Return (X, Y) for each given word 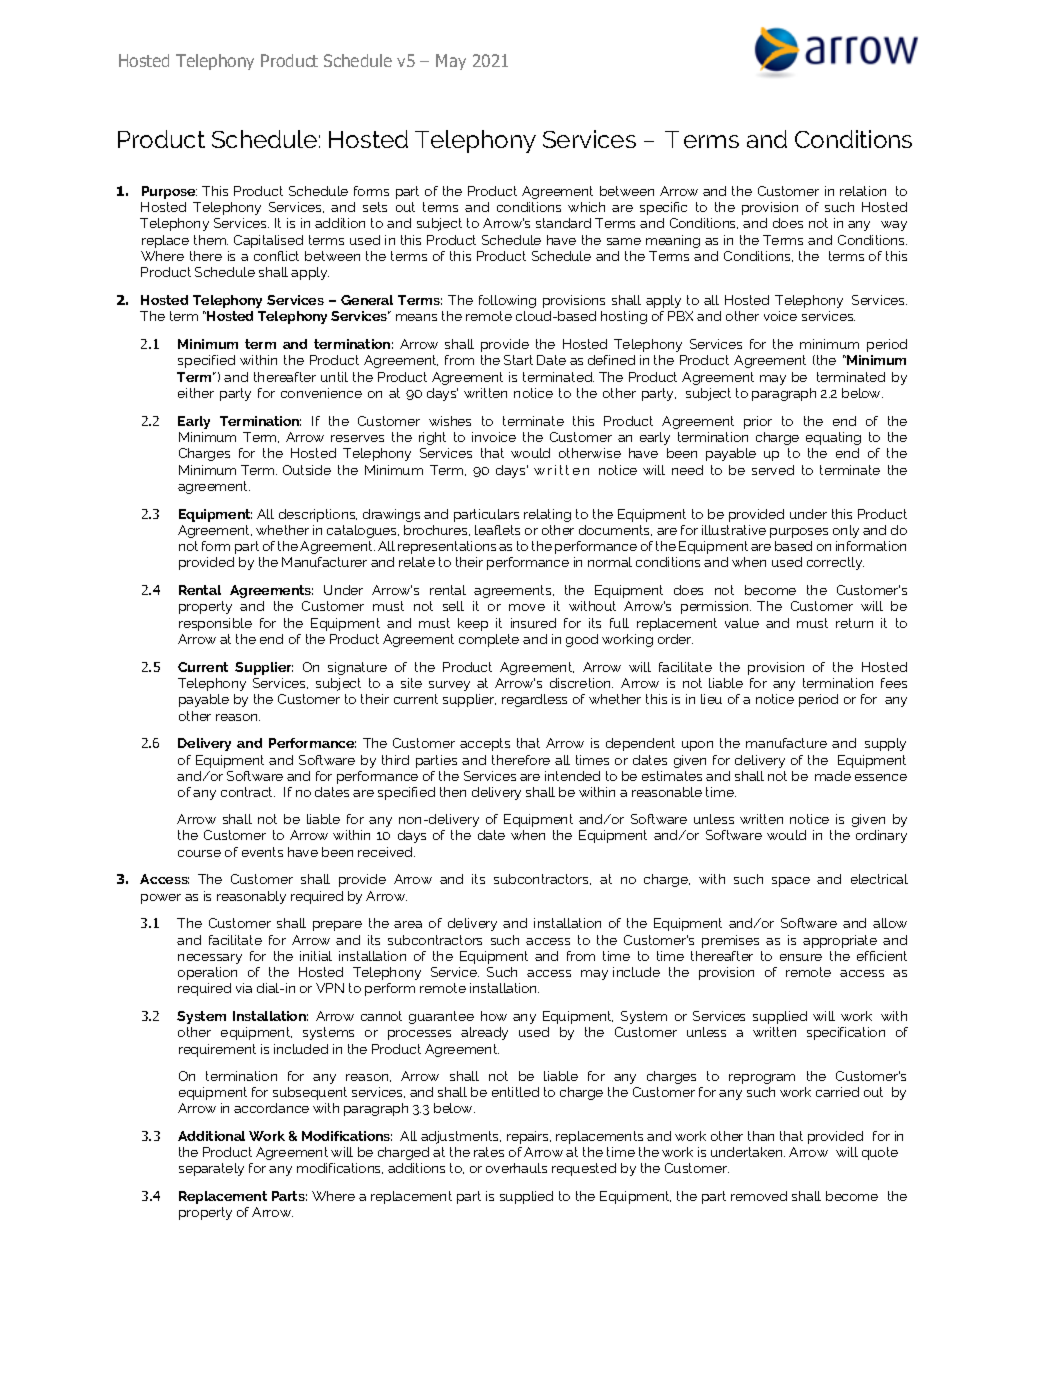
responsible (215, 624)
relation (863, 191)
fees (894, 683)
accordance (271, 1108)
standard (563, 223)
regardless (534, 700)
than (761, 1136)
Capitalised (268, 241)
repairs (529, 1137)
